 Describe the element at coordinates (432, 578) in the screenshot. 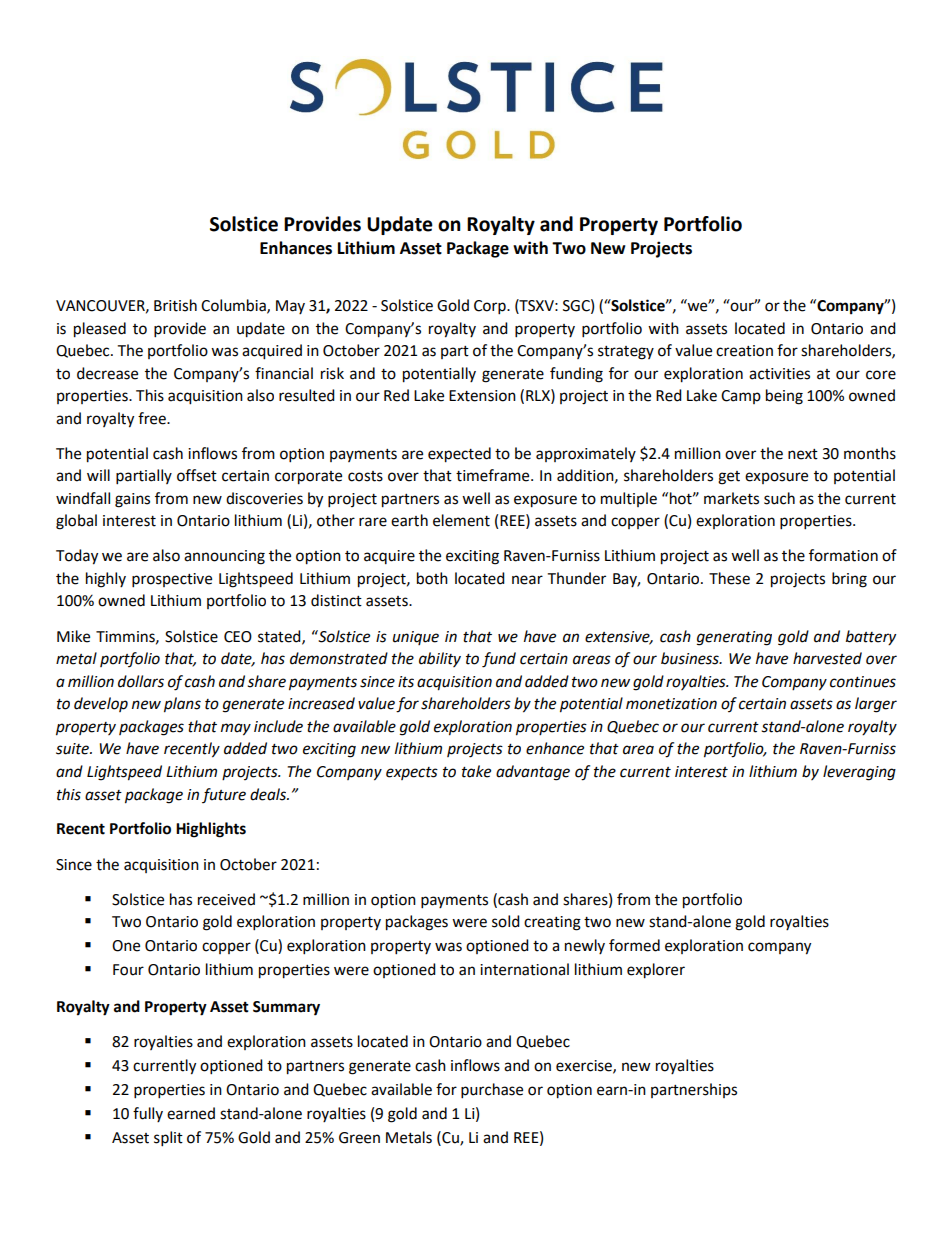

I see `both` at that location.
